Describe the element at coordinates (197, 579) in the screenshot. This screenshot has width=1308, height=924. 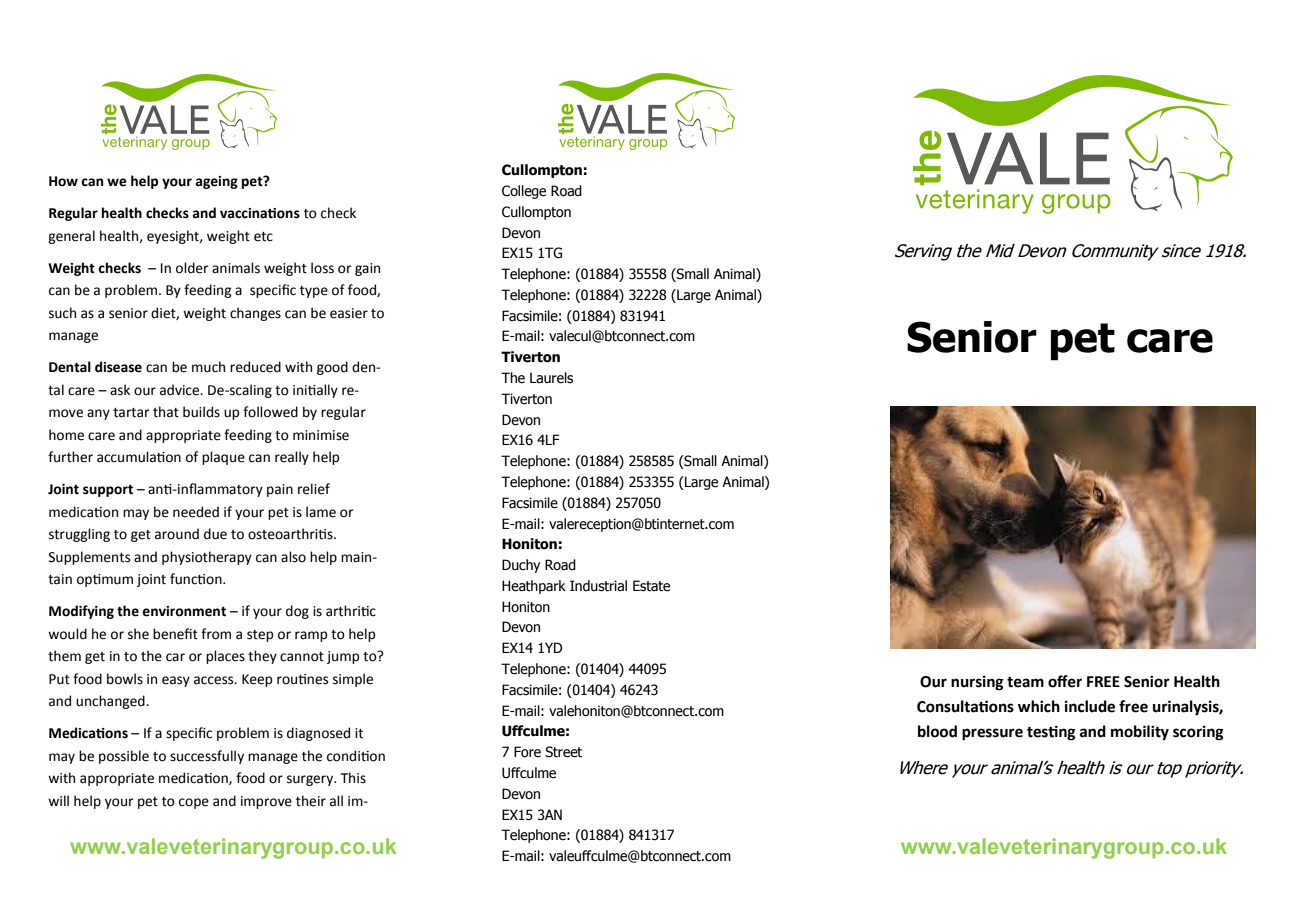
I see `function` at that location.
